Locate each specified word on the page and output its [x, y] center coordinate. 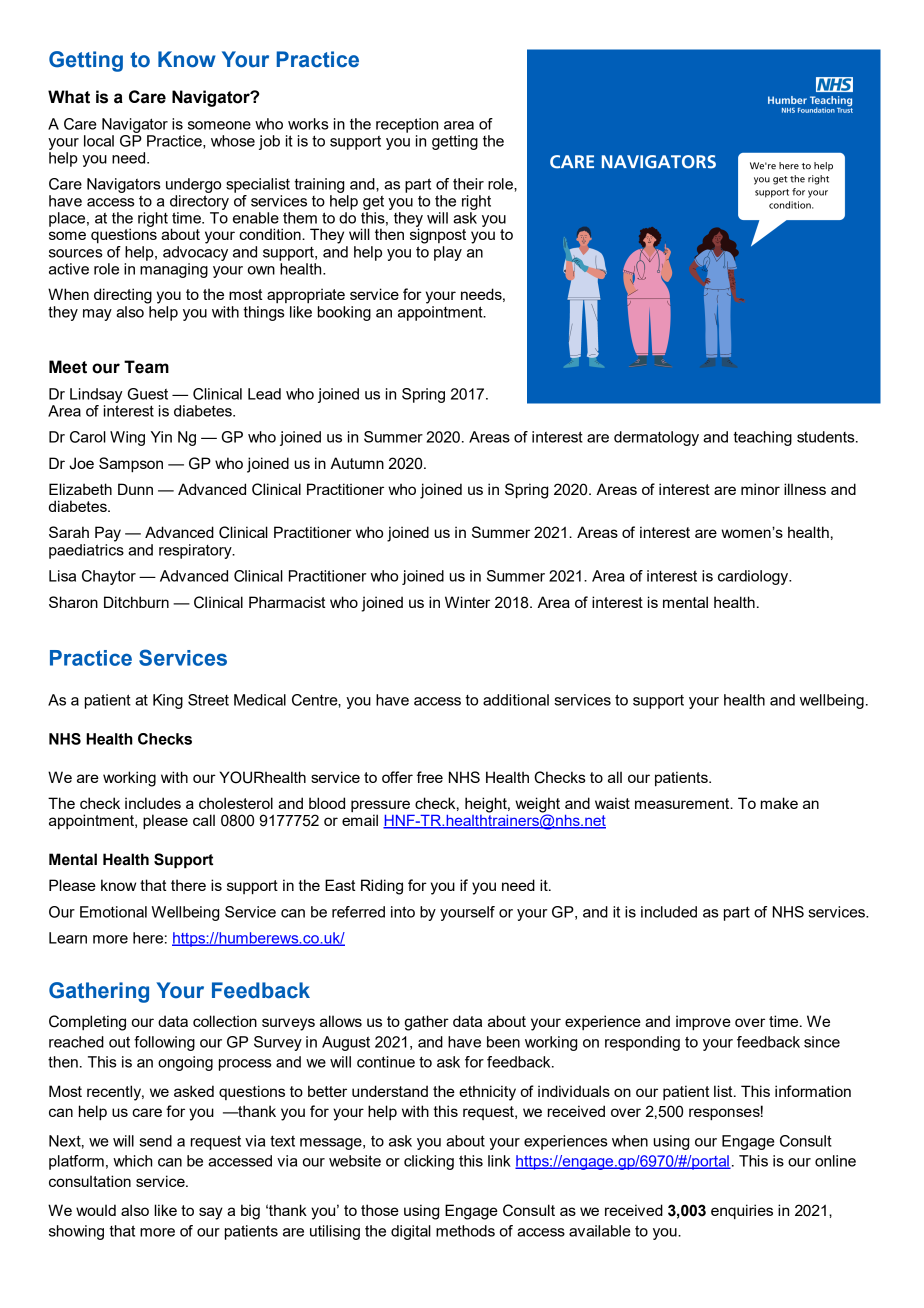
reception [407, 125]
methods [465, 1231]
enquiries [742, 1211]
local [99, 141]
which [132, 1161]
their [468, 184]
